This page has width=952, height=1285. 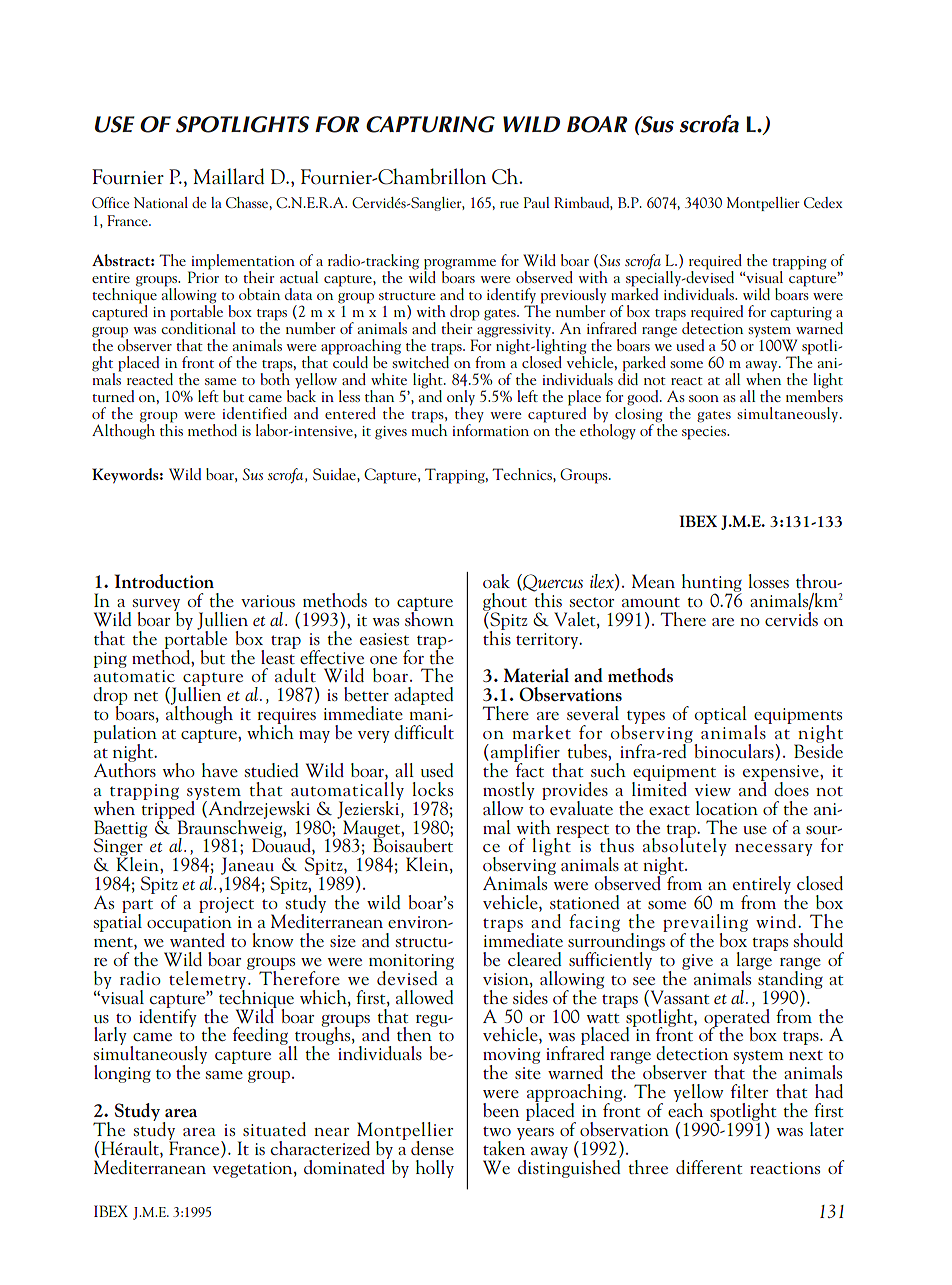 What do you see at coordinates (634, 292) in the page?
I see `marked` at bounding box center [634, 292].
